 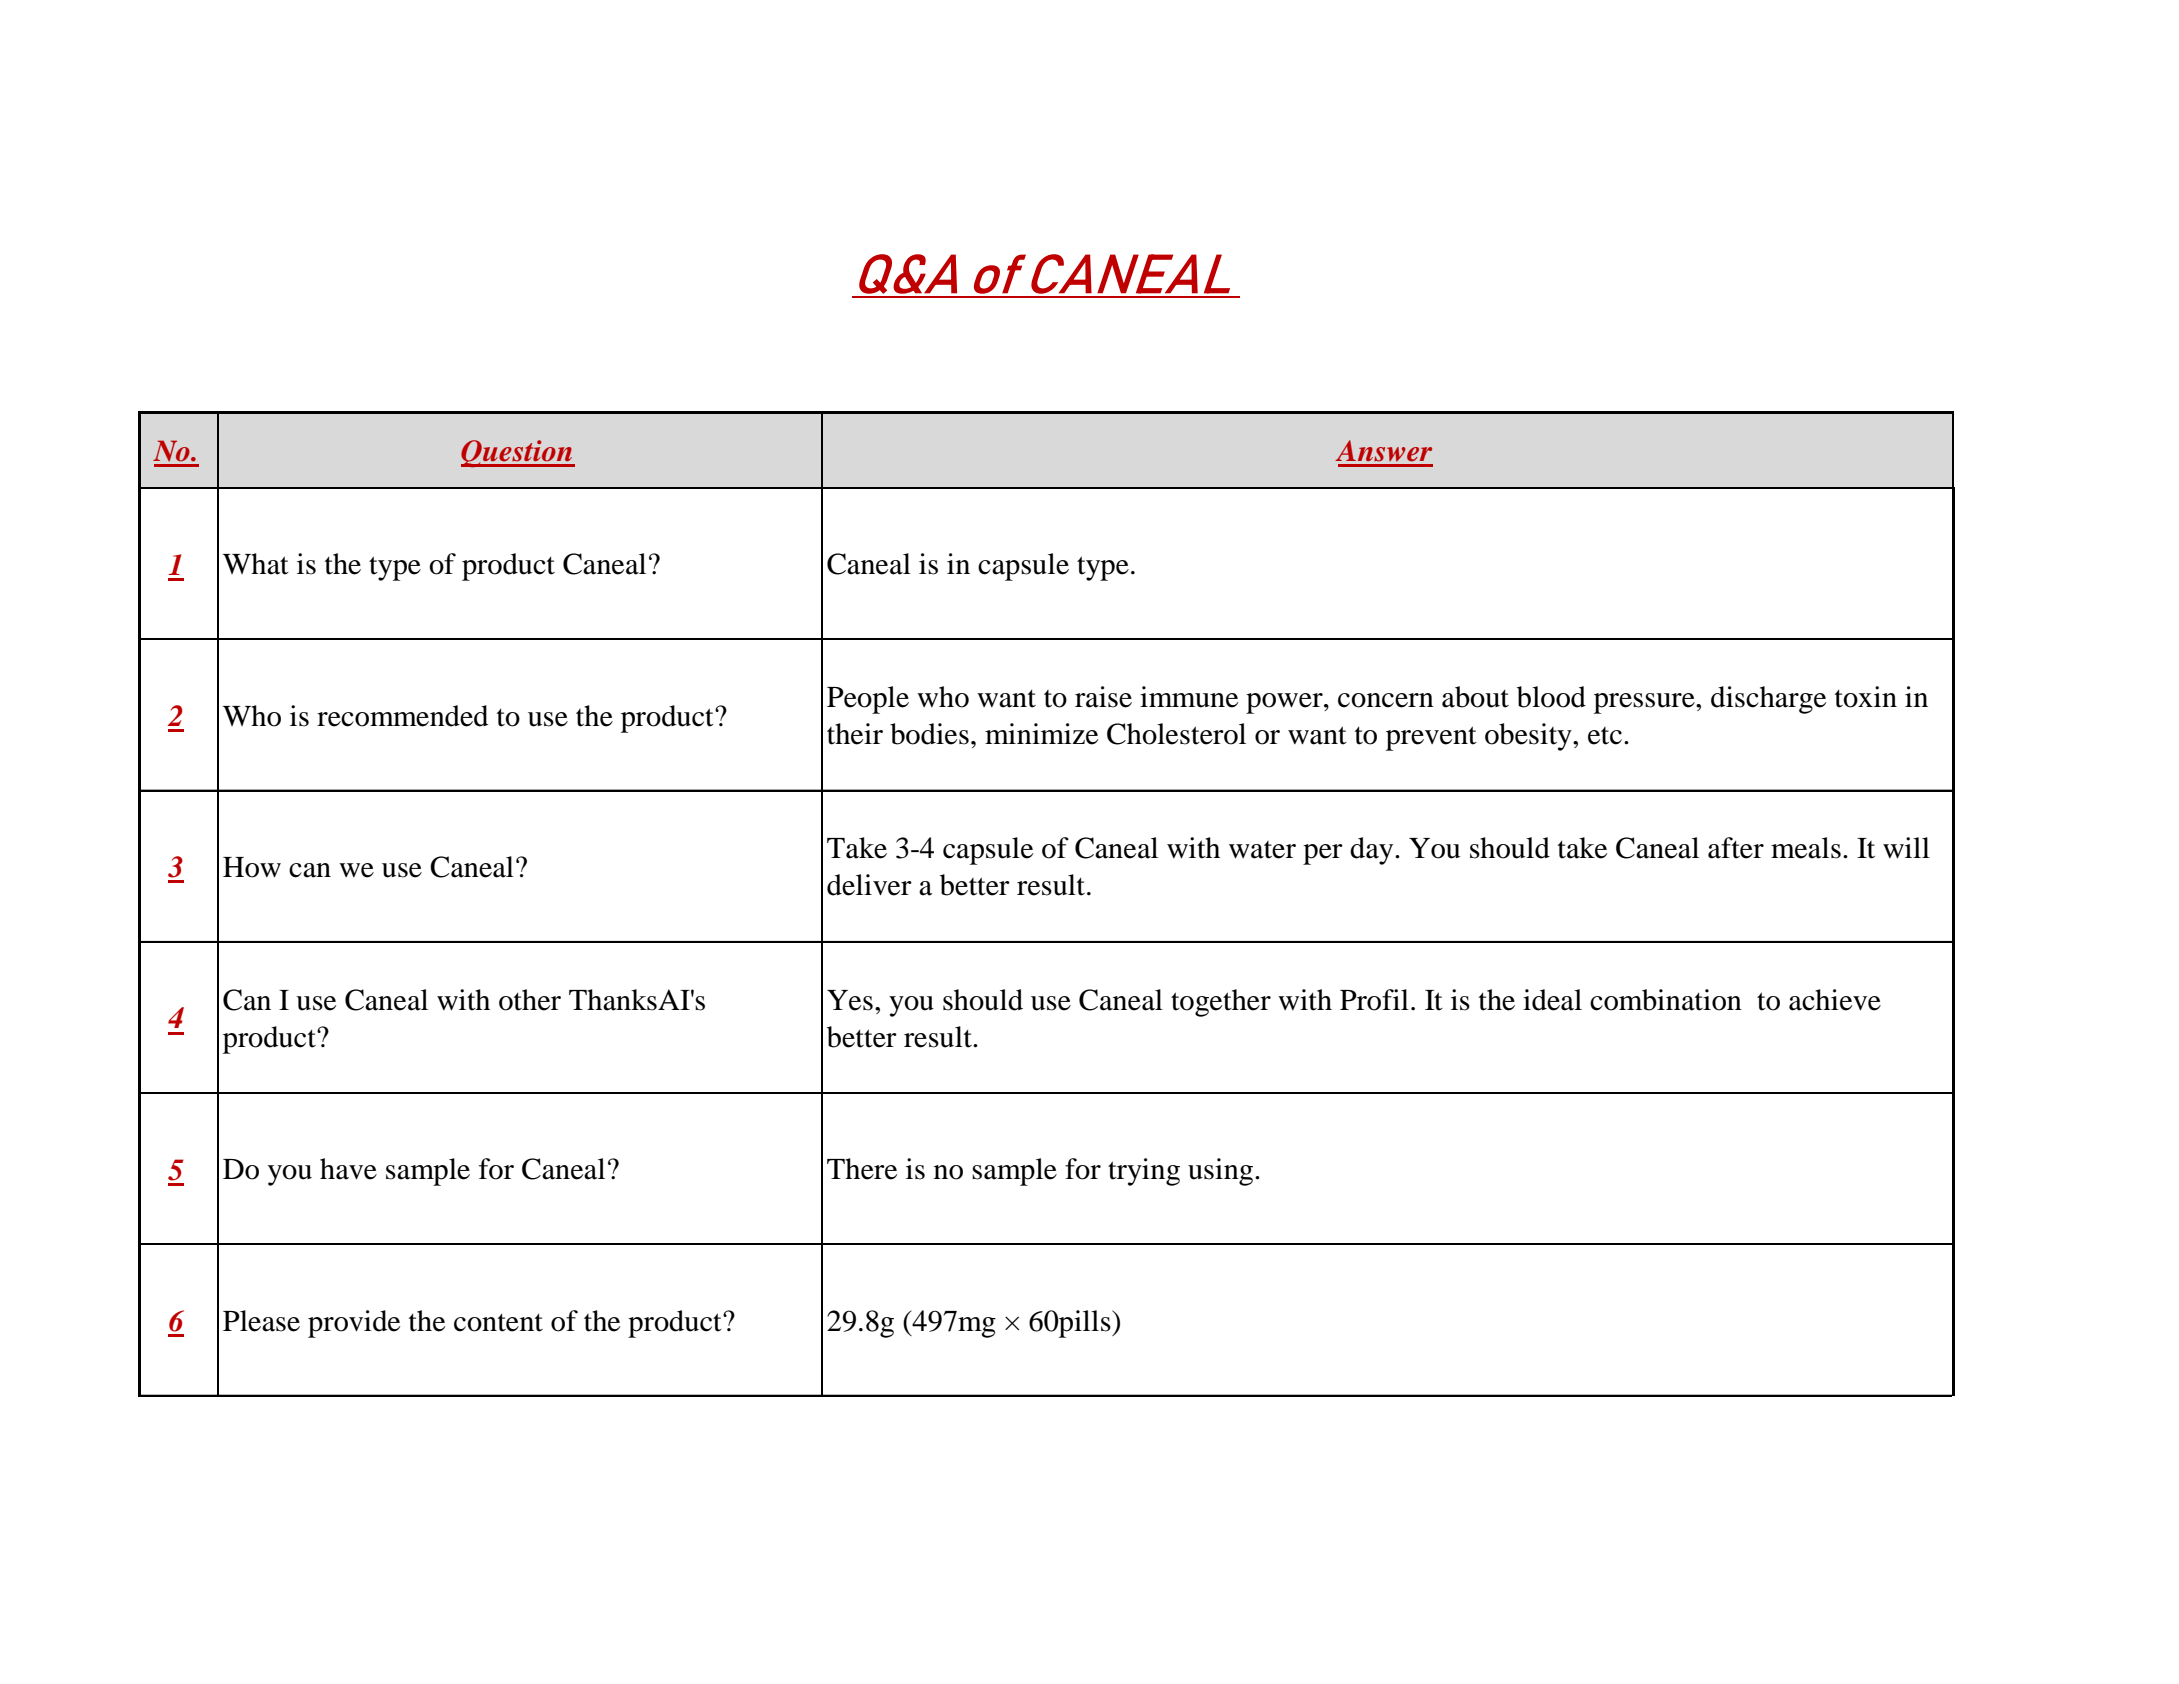 What do you see at coordinates (1768, 700) in the page?
I see `discharge` at bounding box center [1768, 700].
